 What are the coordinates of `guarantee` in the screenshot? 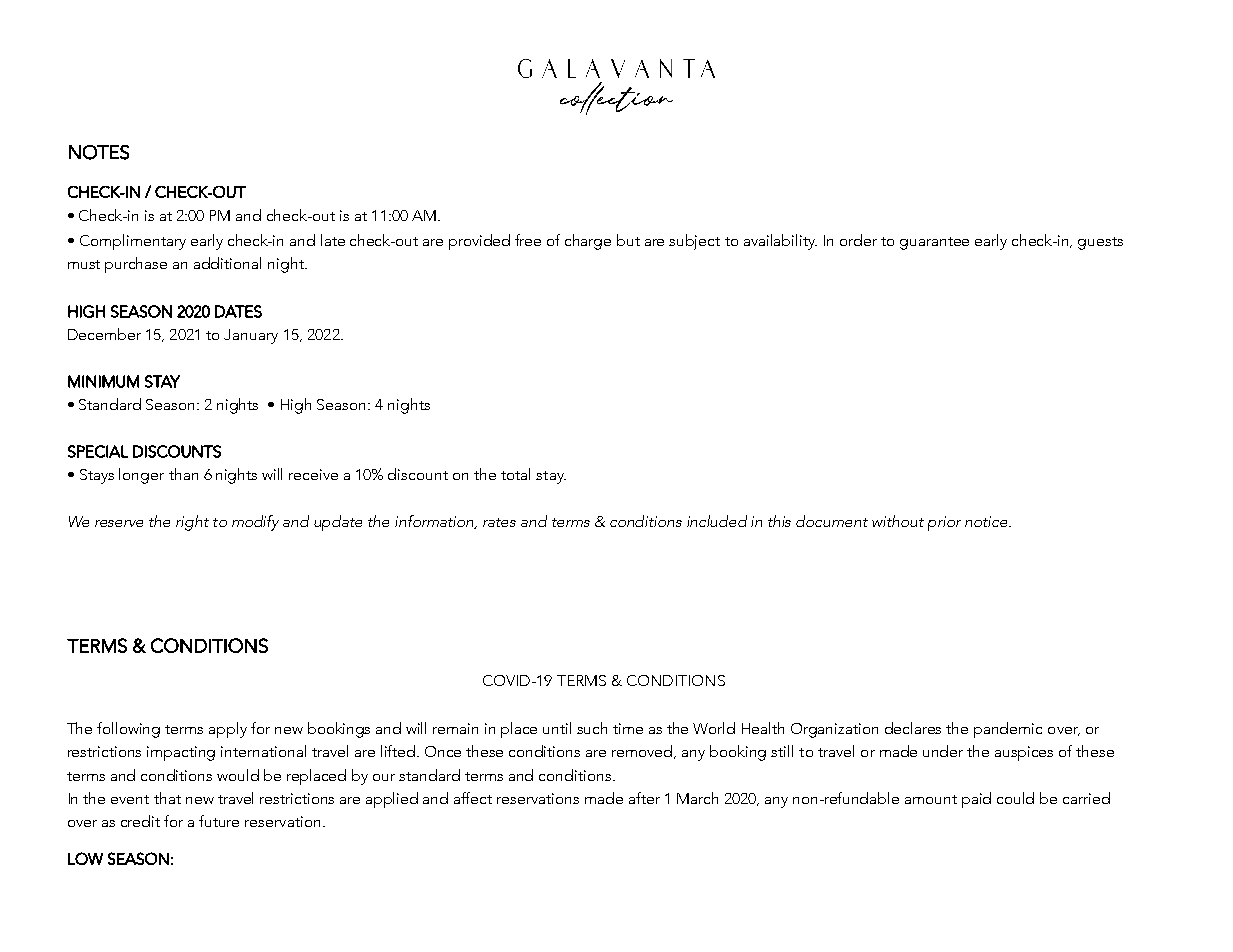 It's located at (934, 243).
